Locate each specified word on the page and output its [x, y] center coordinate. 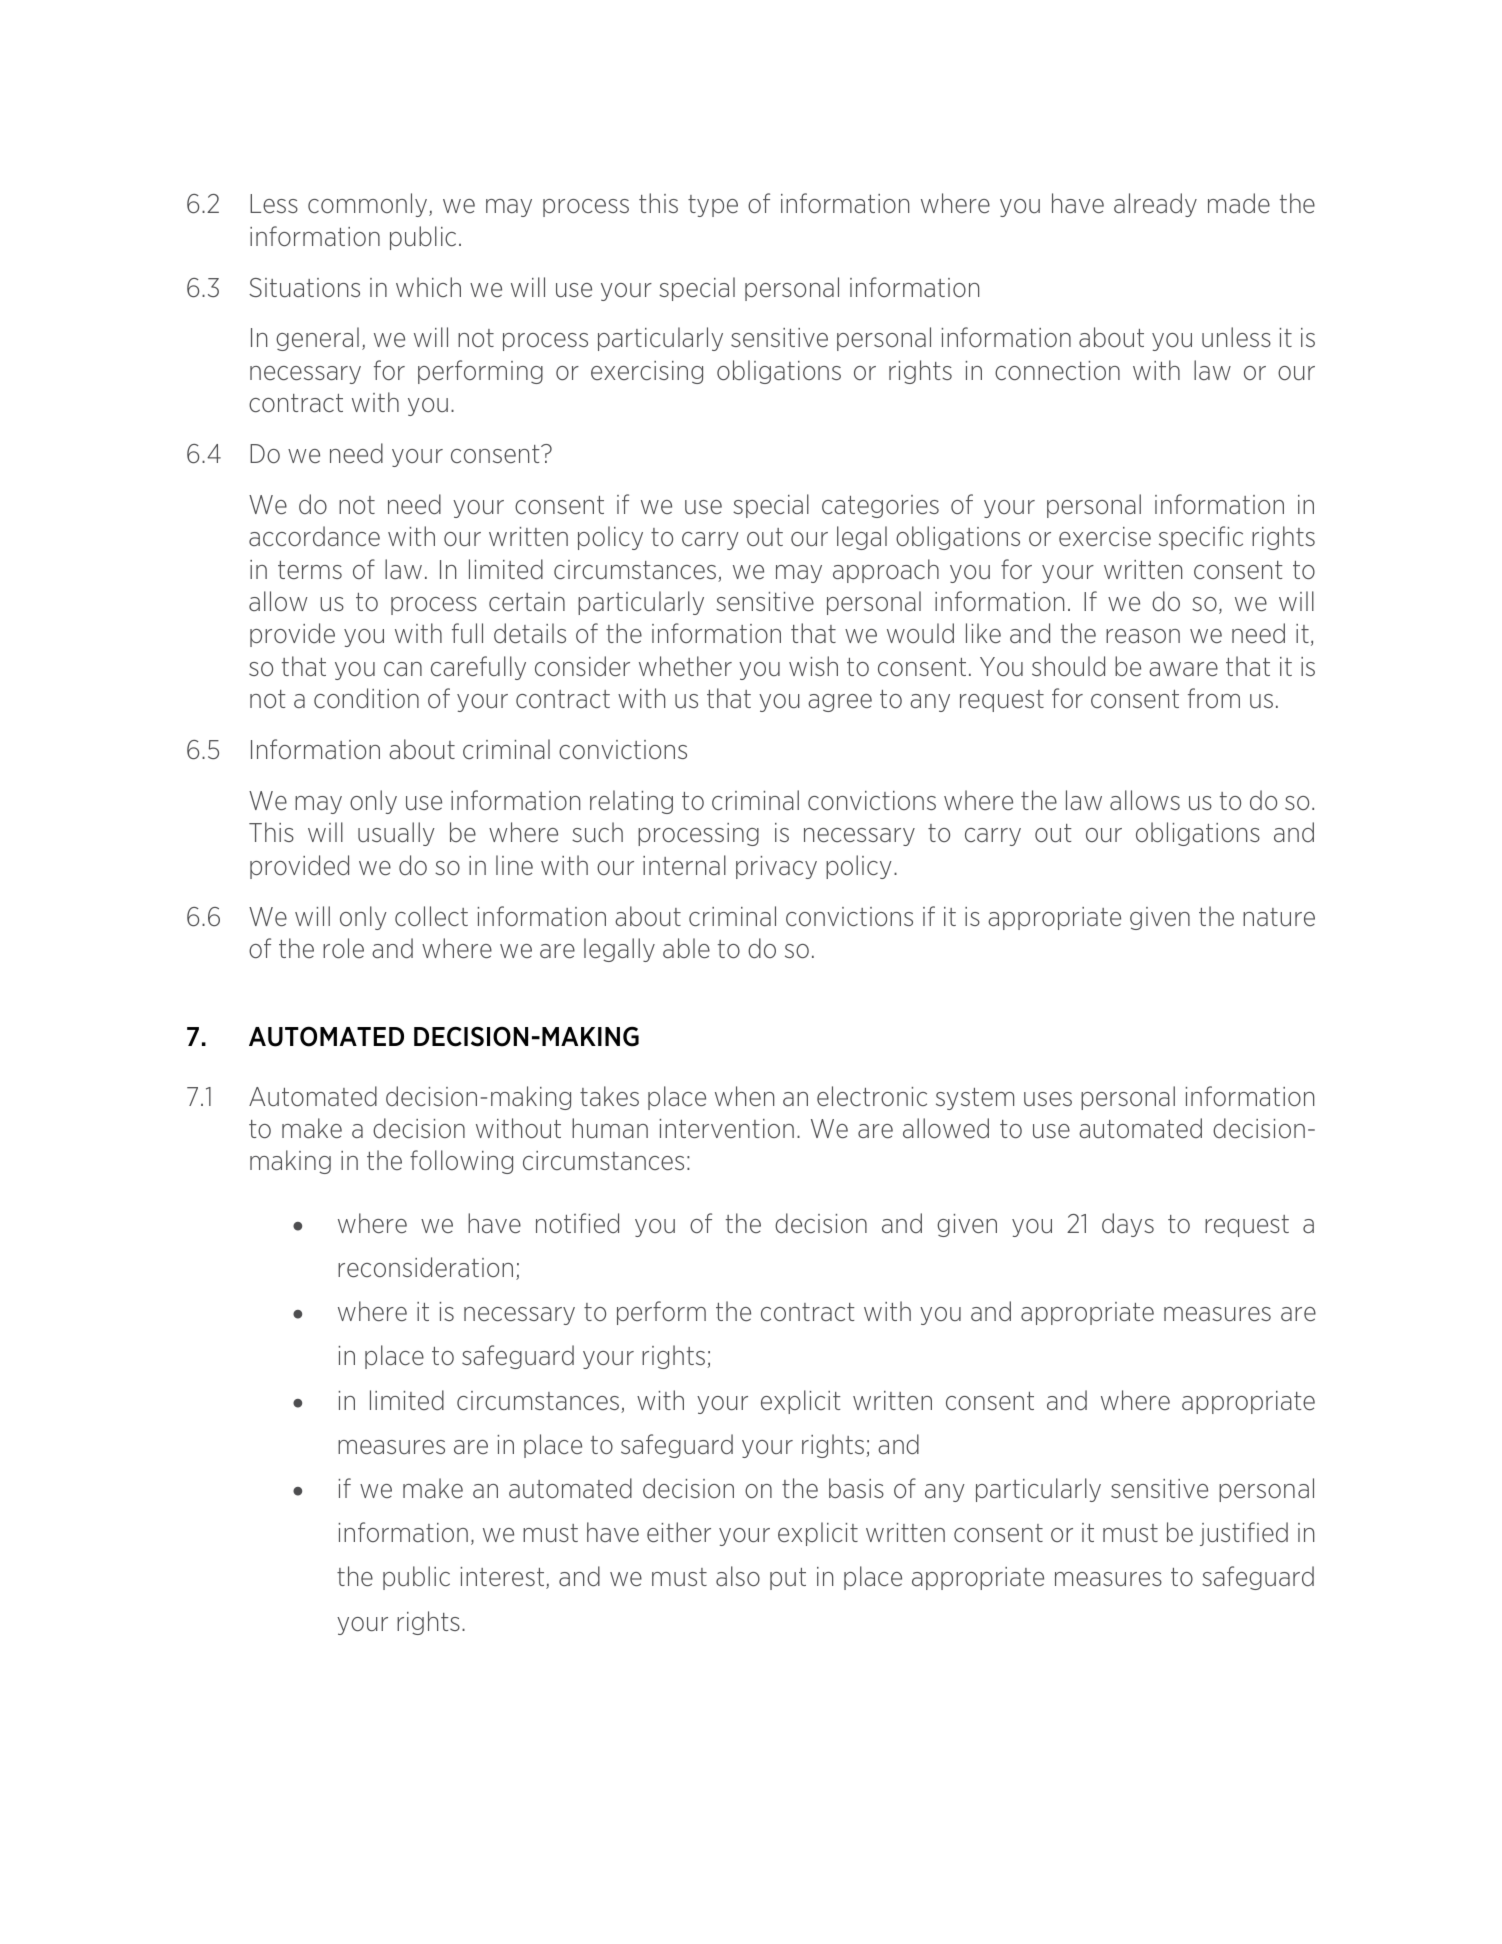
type [713, 206]
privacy [776, 867]
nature [1279, 917]
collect [431, 916]
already [1155, 205]
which [428, 287]
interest [503, 1578]
